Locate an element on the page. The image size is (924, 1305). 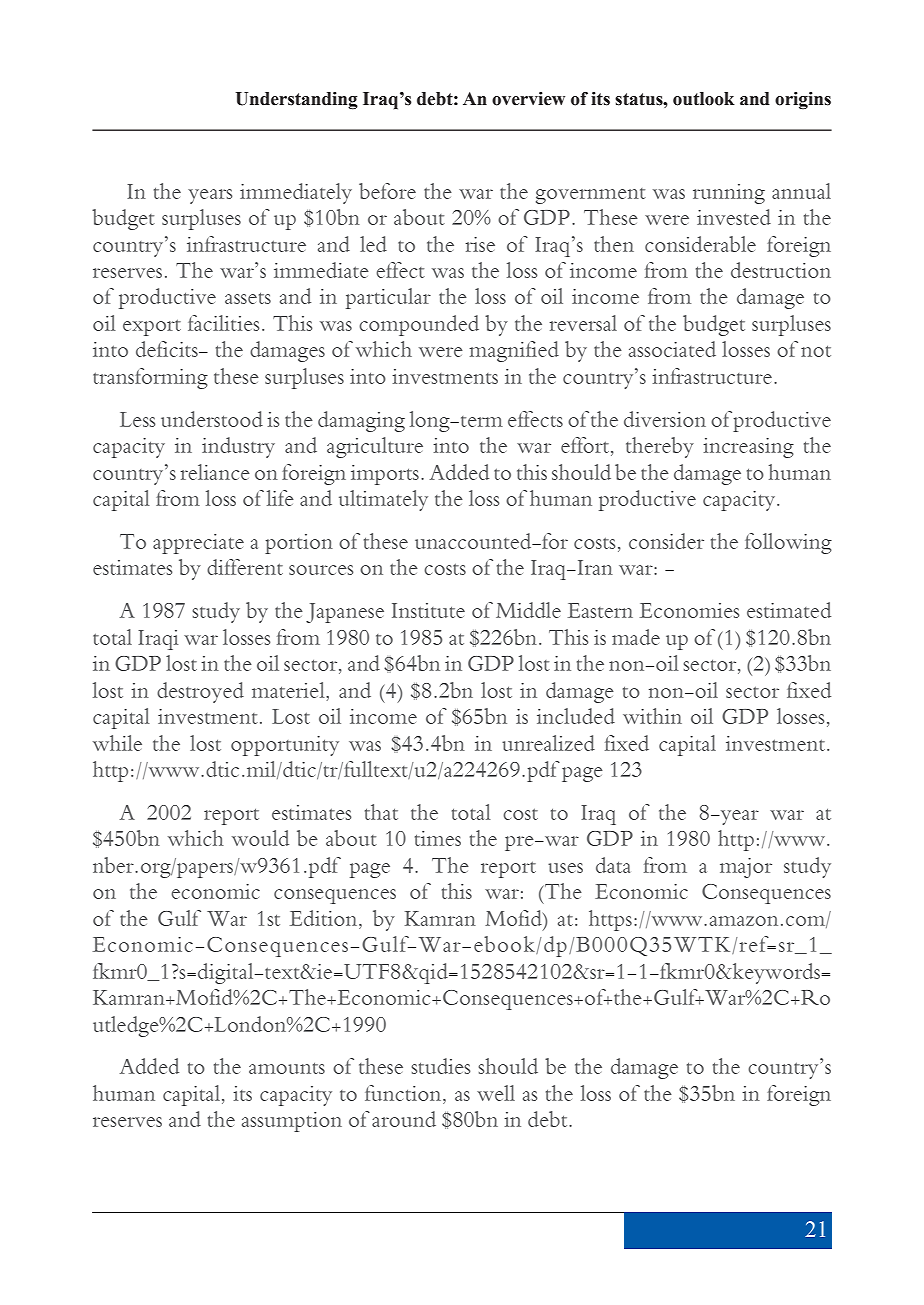
overview is located at coordinates (528, 99).
